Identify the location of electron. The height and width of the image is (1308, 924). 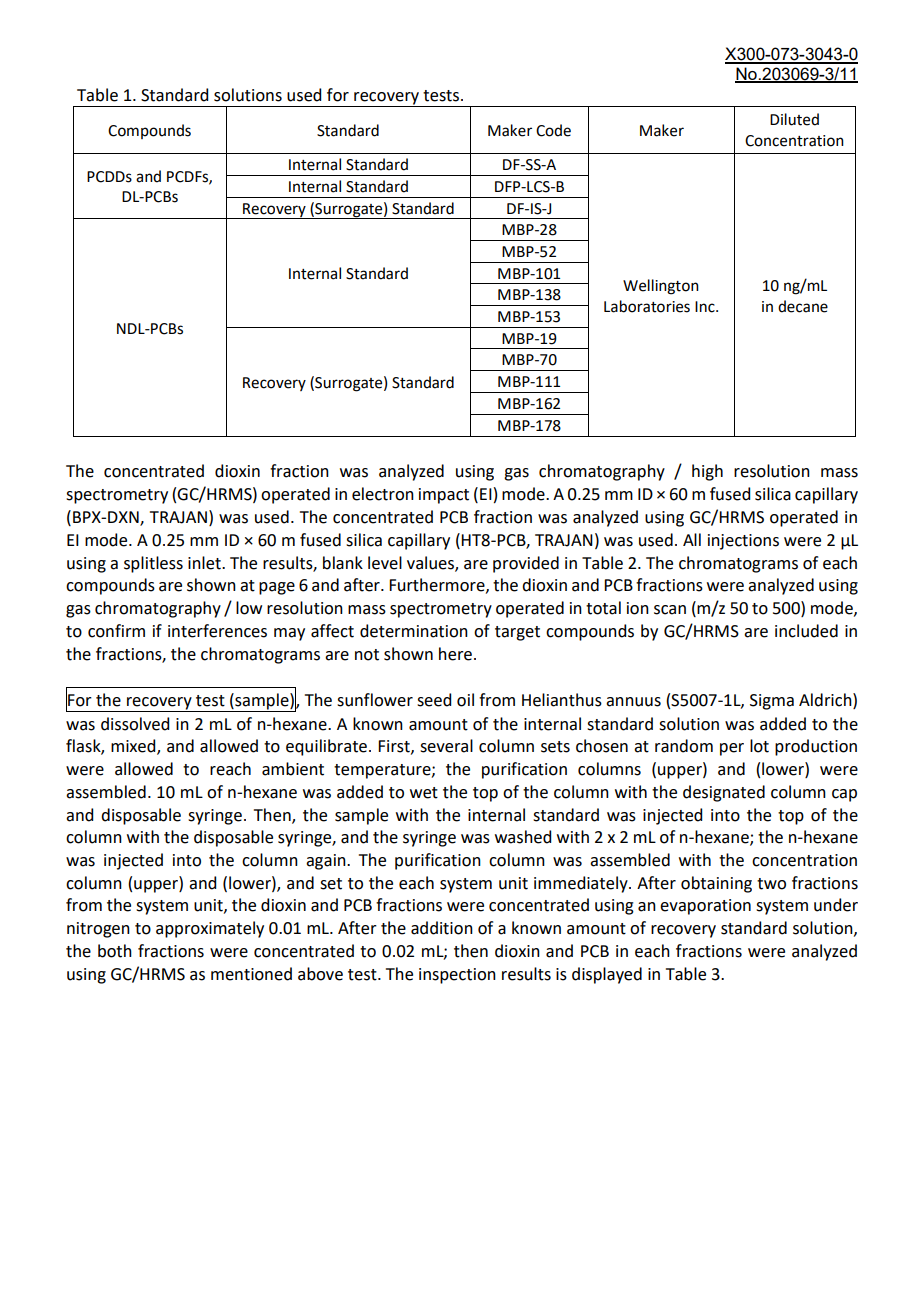
(383, 494).
